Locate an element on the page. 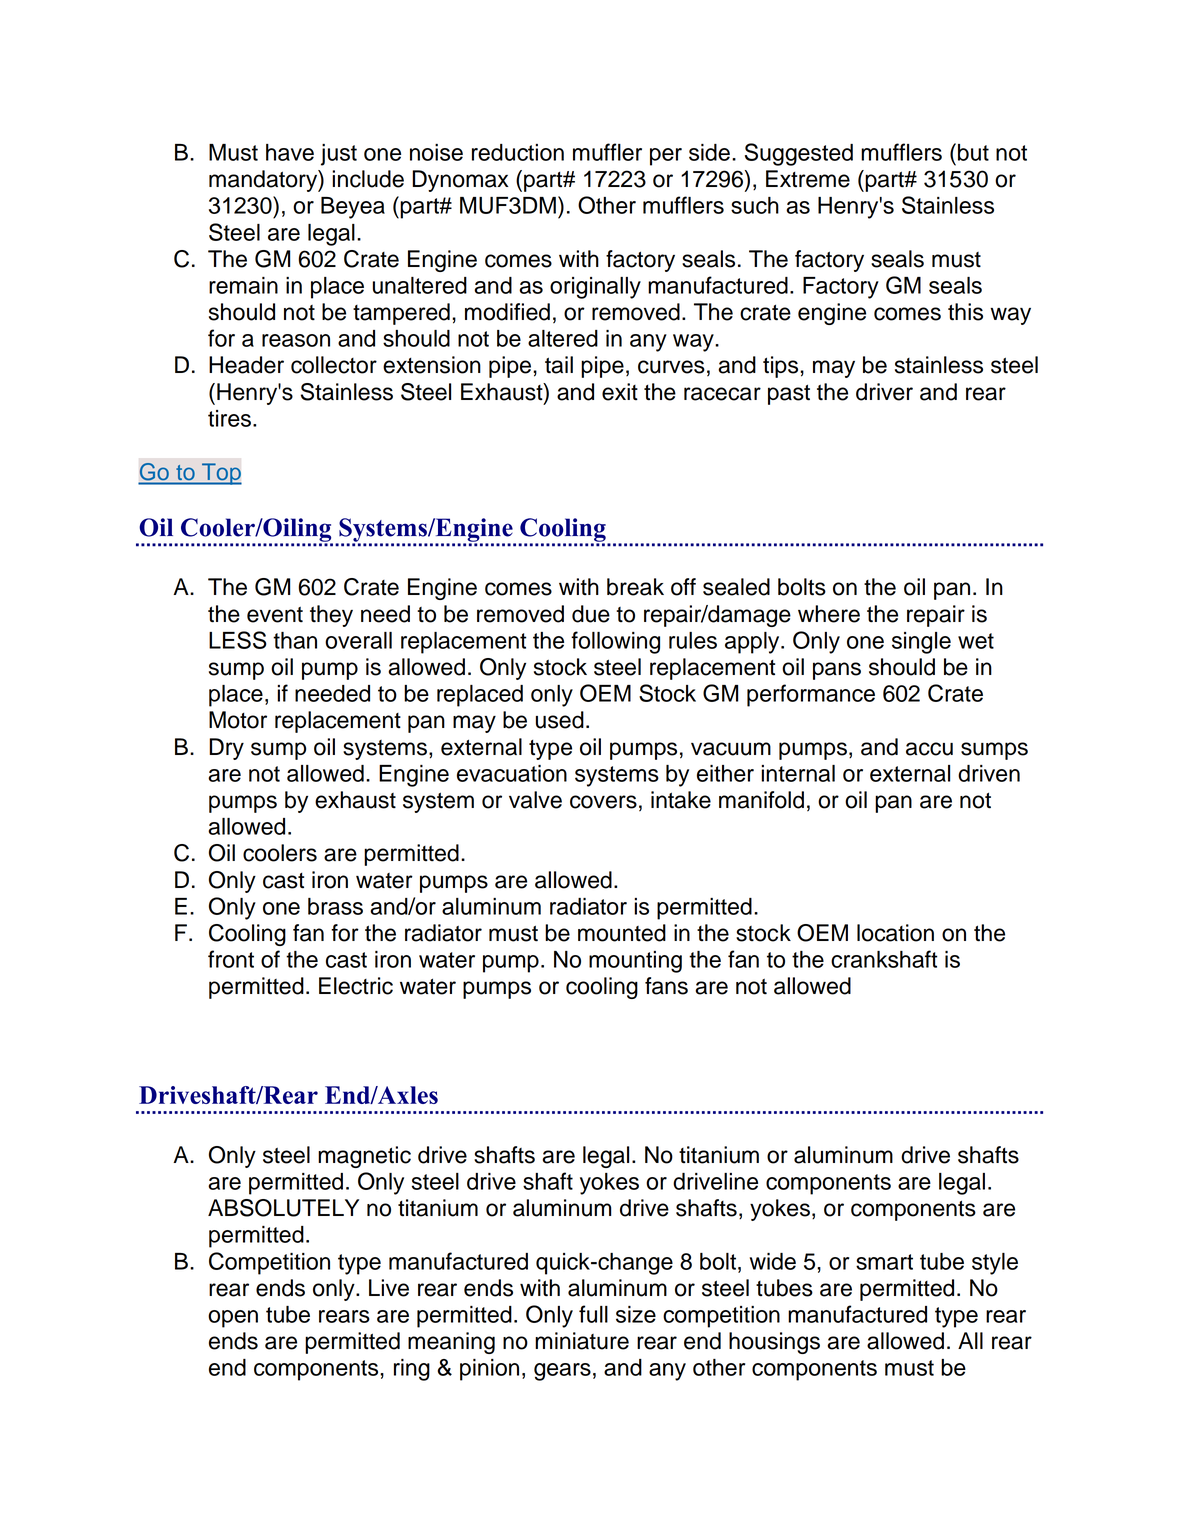  location is located at coordinates (895, 933).
